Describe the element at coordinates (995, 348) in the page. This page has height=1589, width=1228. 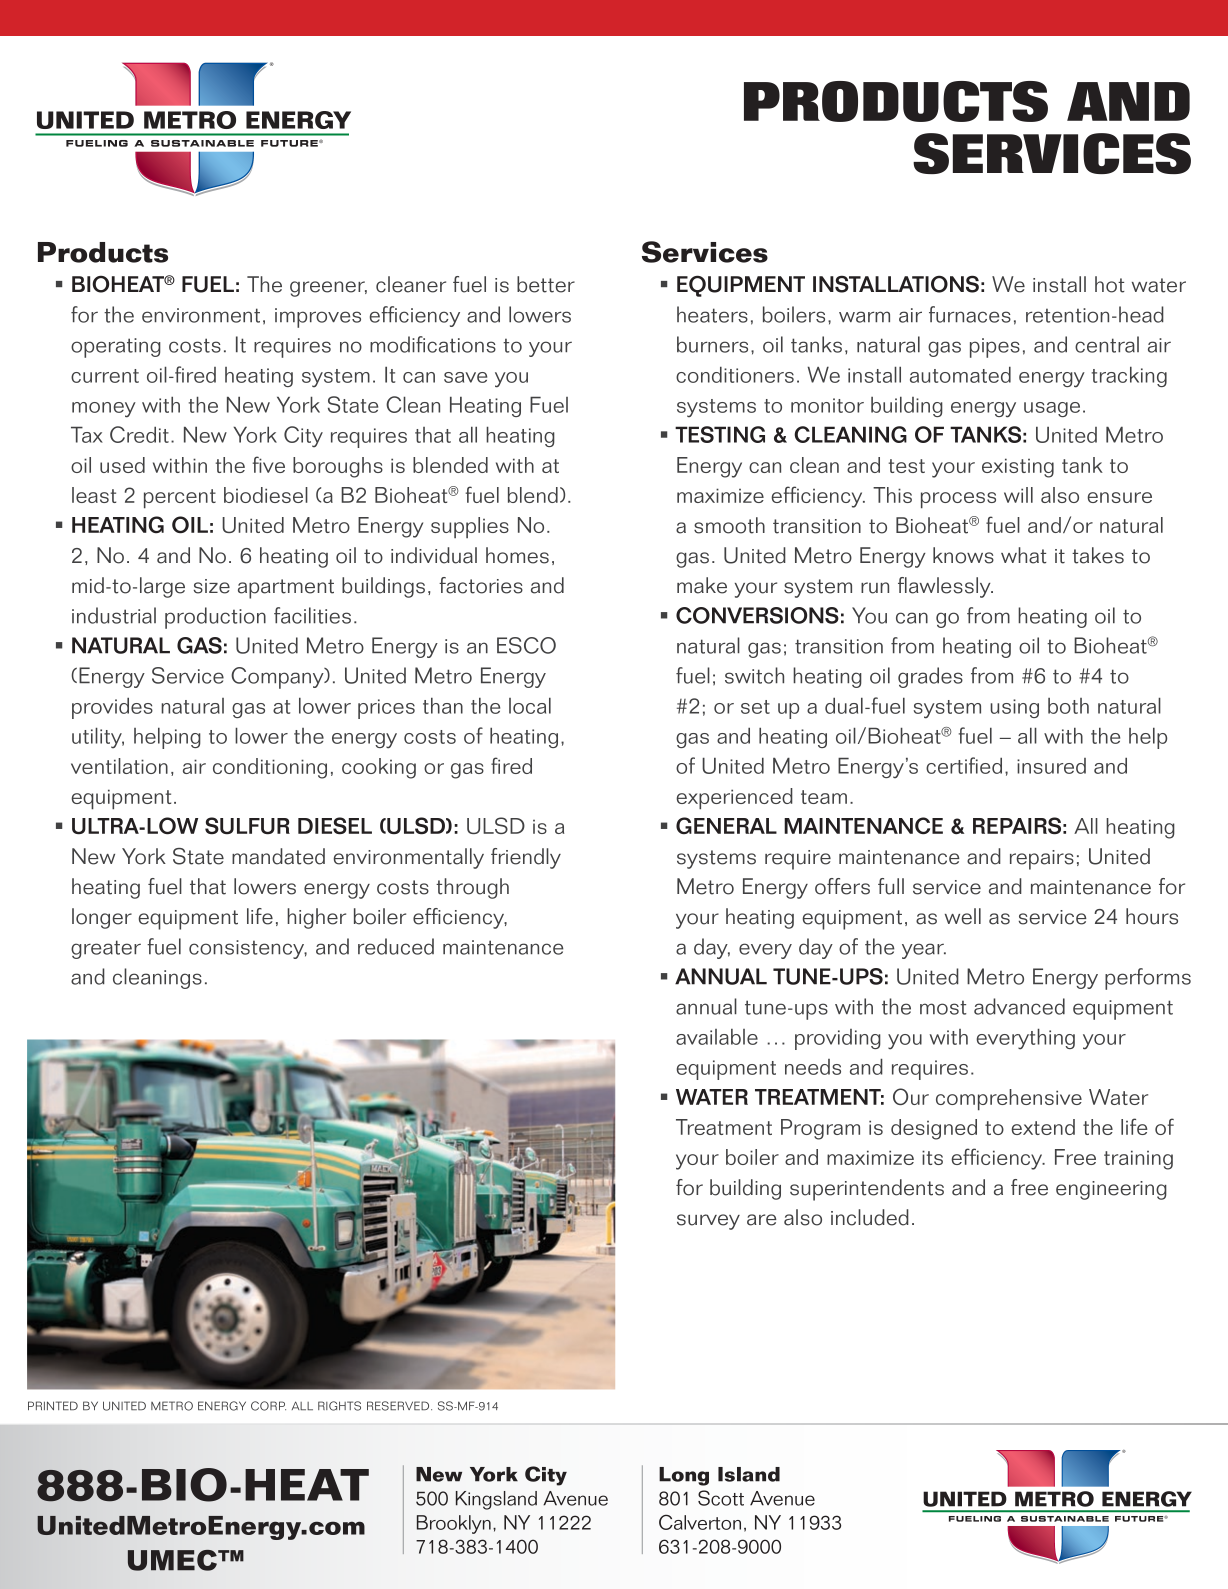
I see `pipes` at that location.
